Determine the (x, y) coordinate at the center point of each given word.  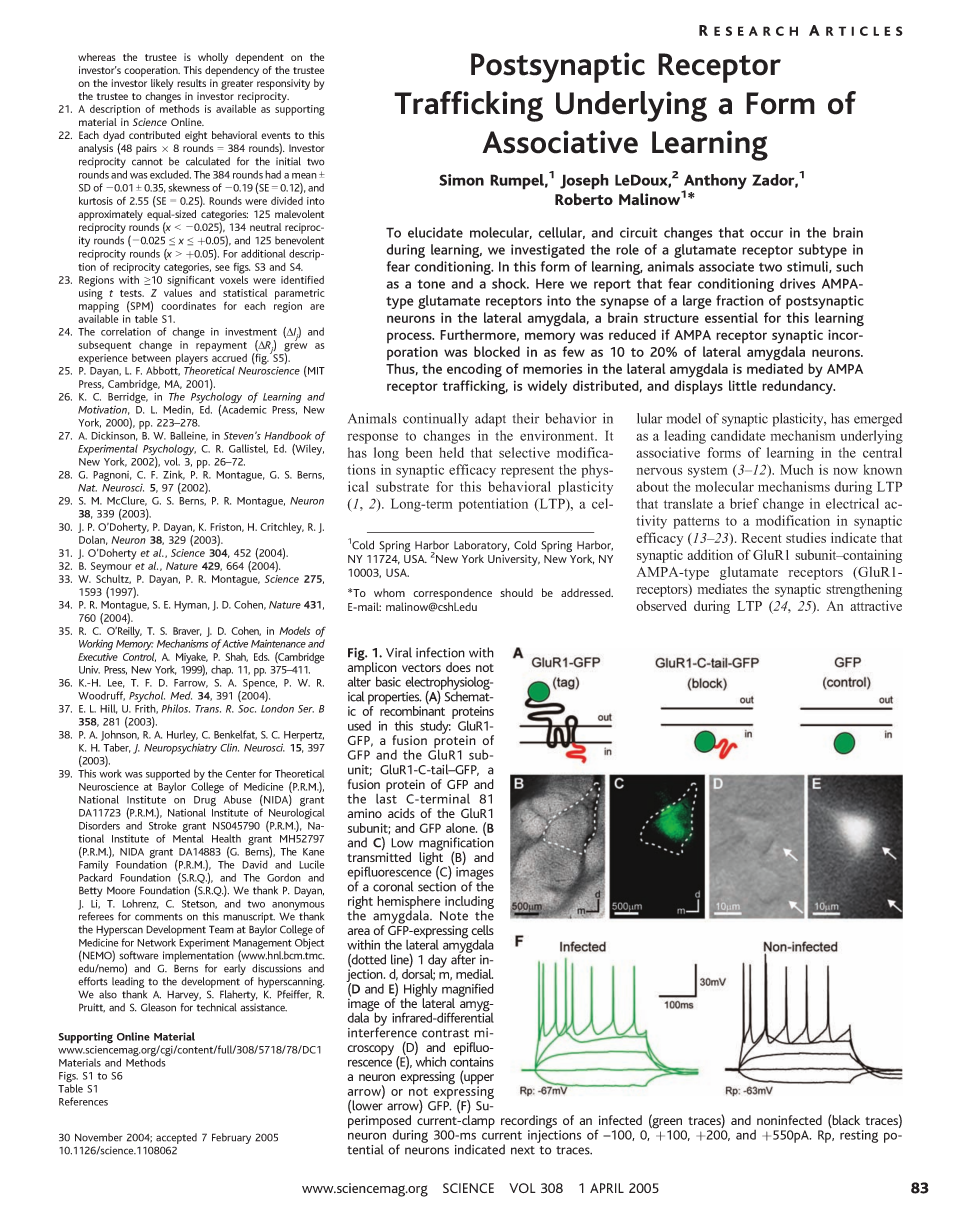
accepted (176, 1138)
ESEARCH (756, 31)
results (191, 83)
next (523, 1150)
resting (859, 1136)
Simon (461, 180)
